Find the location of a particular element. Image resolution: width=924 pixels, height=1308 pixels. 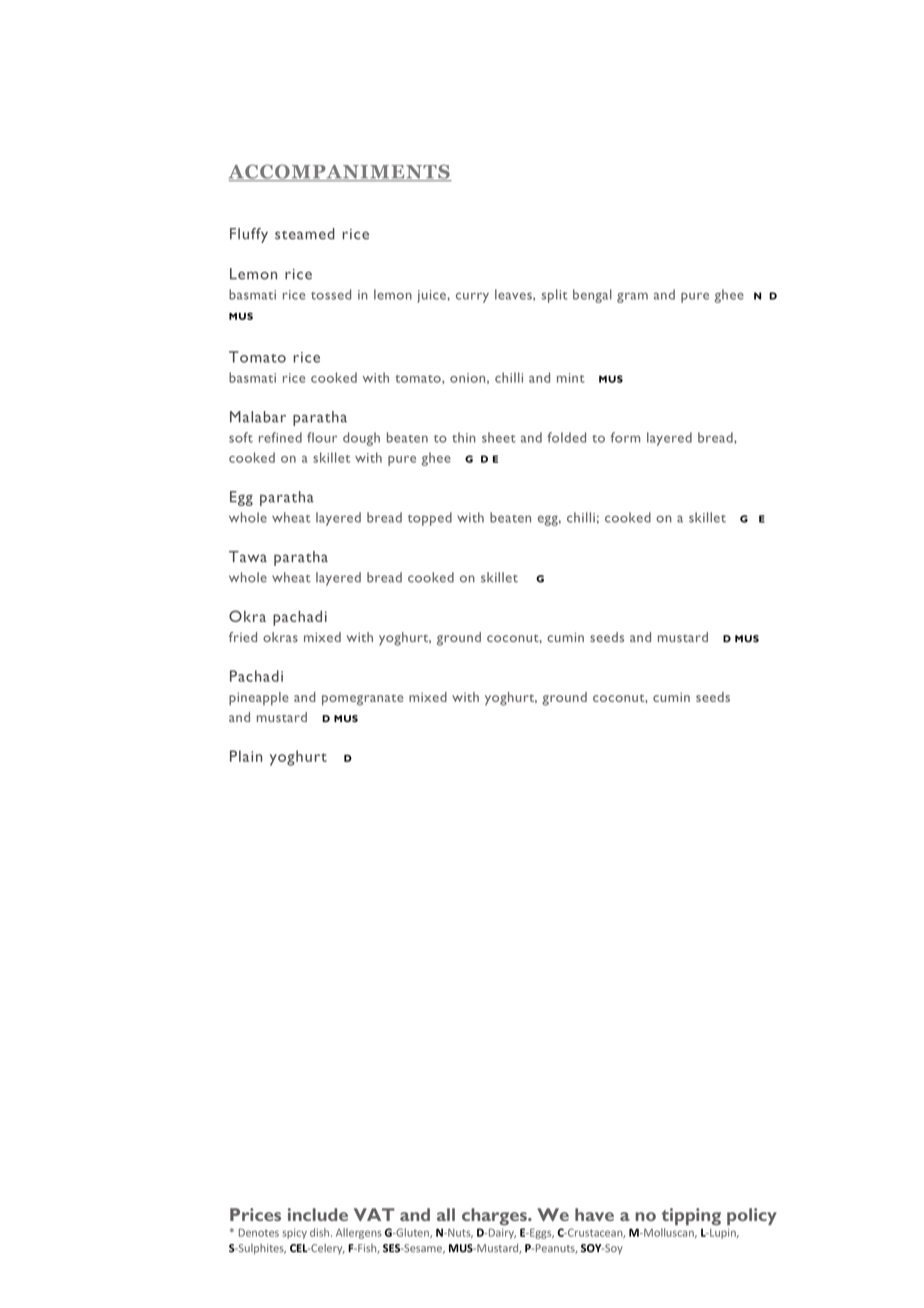

charges is located at coordinates (495, 1216).
